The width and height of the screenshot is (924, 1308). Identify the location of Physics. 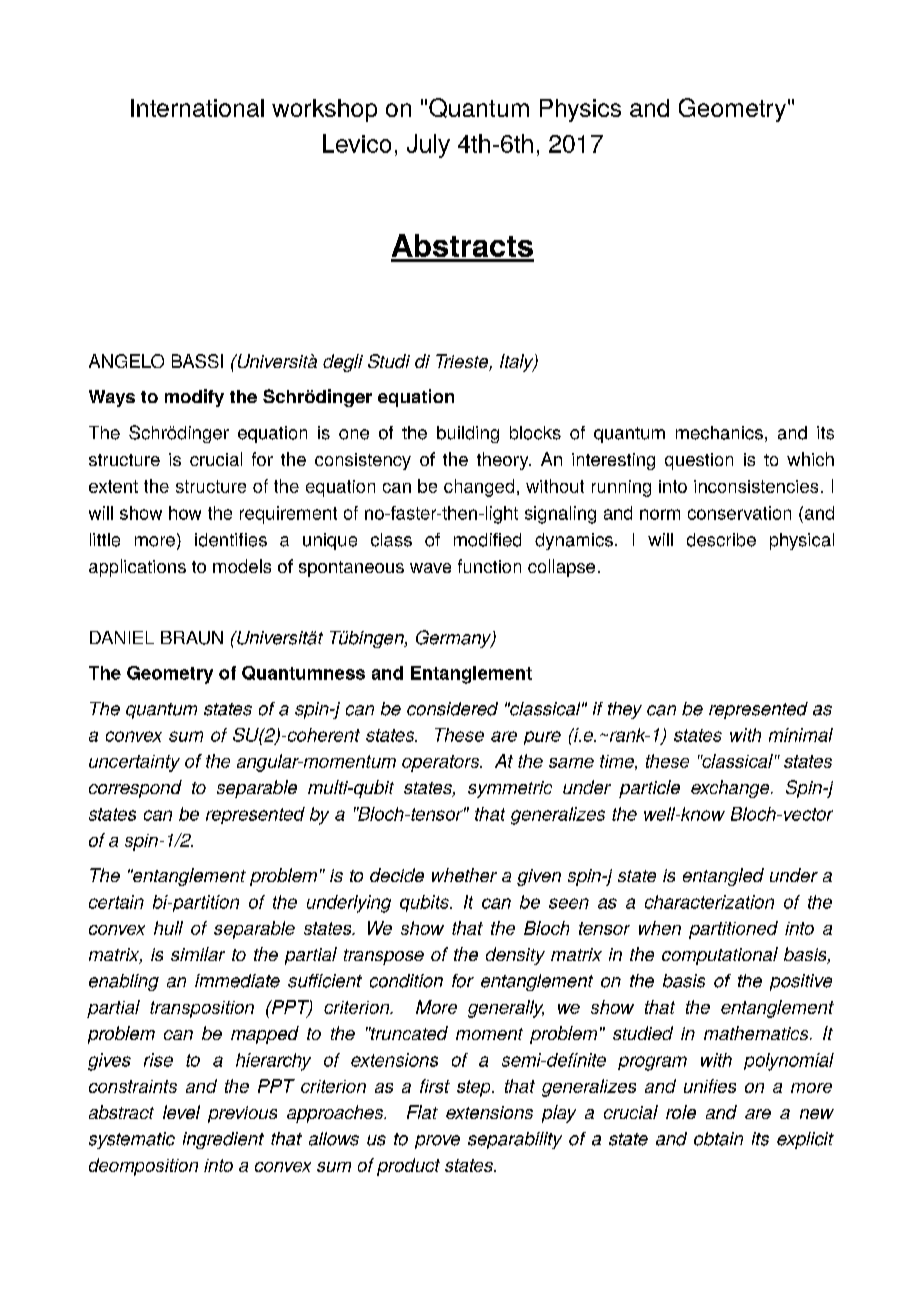
(580, 110).
